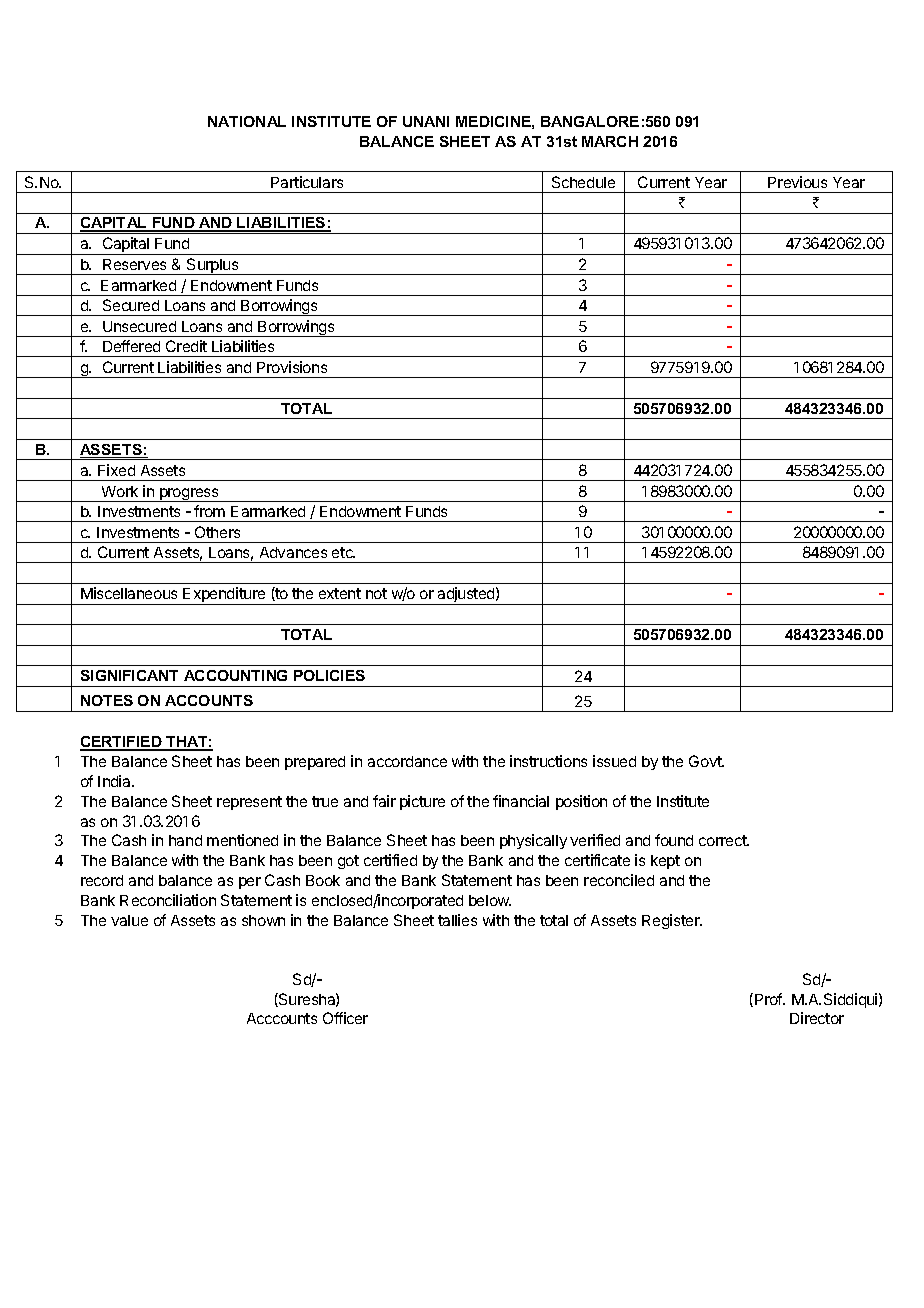 This image has width=924, height=1308. I want to click on Prof, so click(770, 999).
